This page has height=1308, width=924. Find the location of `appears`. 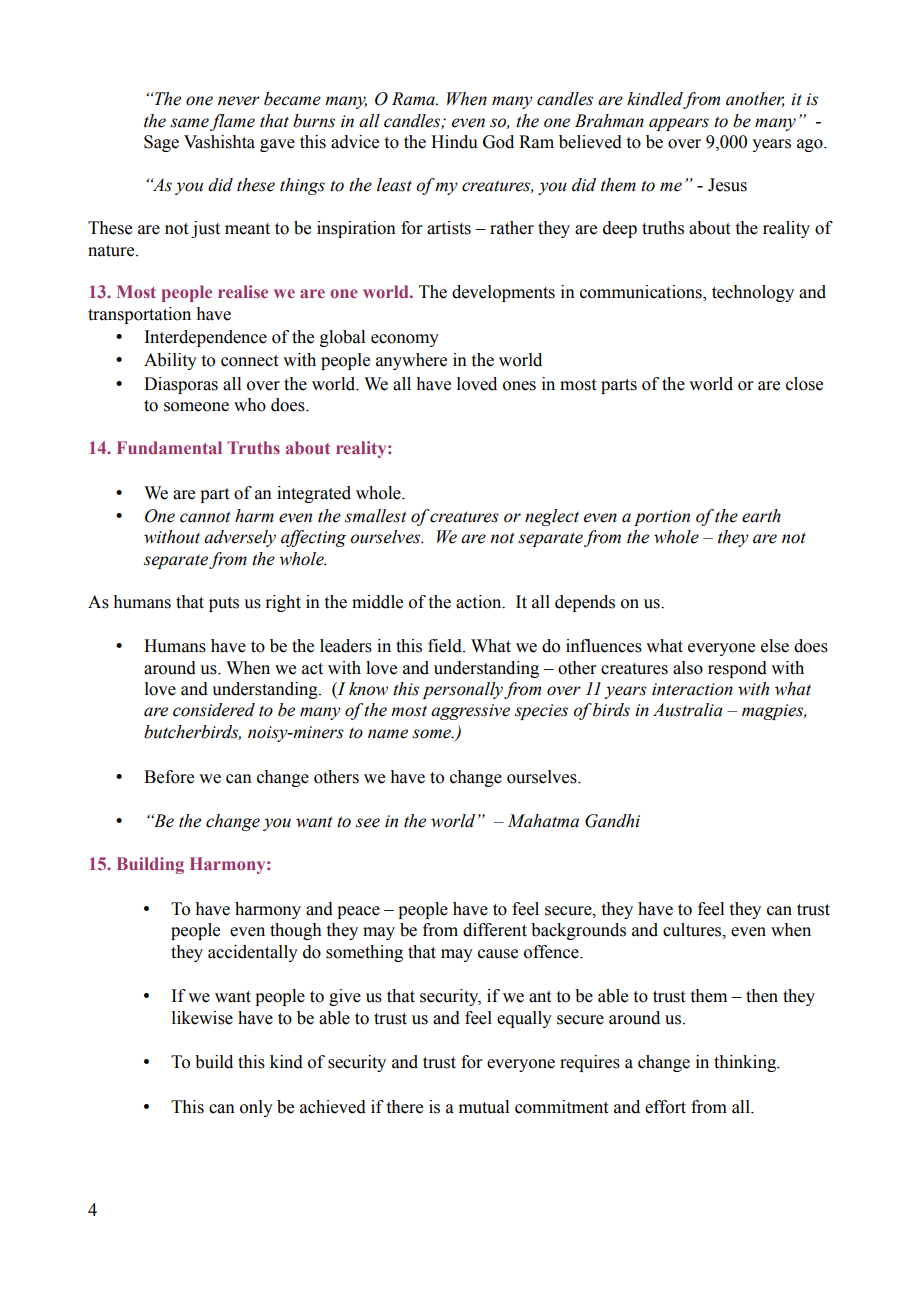

appears is located at coordinates (679, 124).
